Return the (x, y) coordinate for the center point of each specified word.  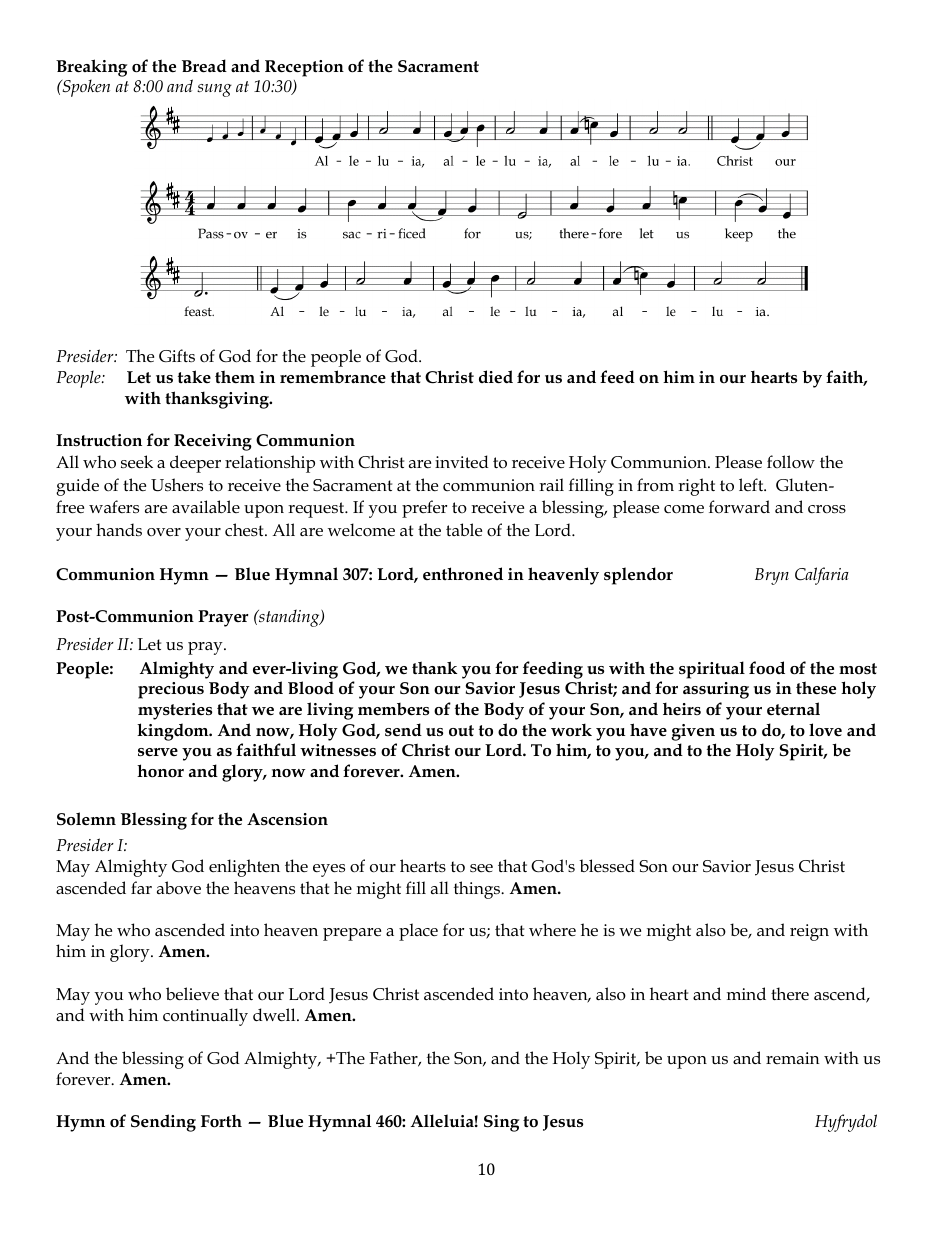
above (179, 888)
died (496, 377)
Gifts (177, 355)
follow (791, 461)
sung (214, 90)
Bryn (772, 576)
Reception (304, 68)
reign (809, 932)
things (478, 890)
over (164, 532)
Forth (221, 1121)
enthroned (463, 573)
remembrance (333, 377)
